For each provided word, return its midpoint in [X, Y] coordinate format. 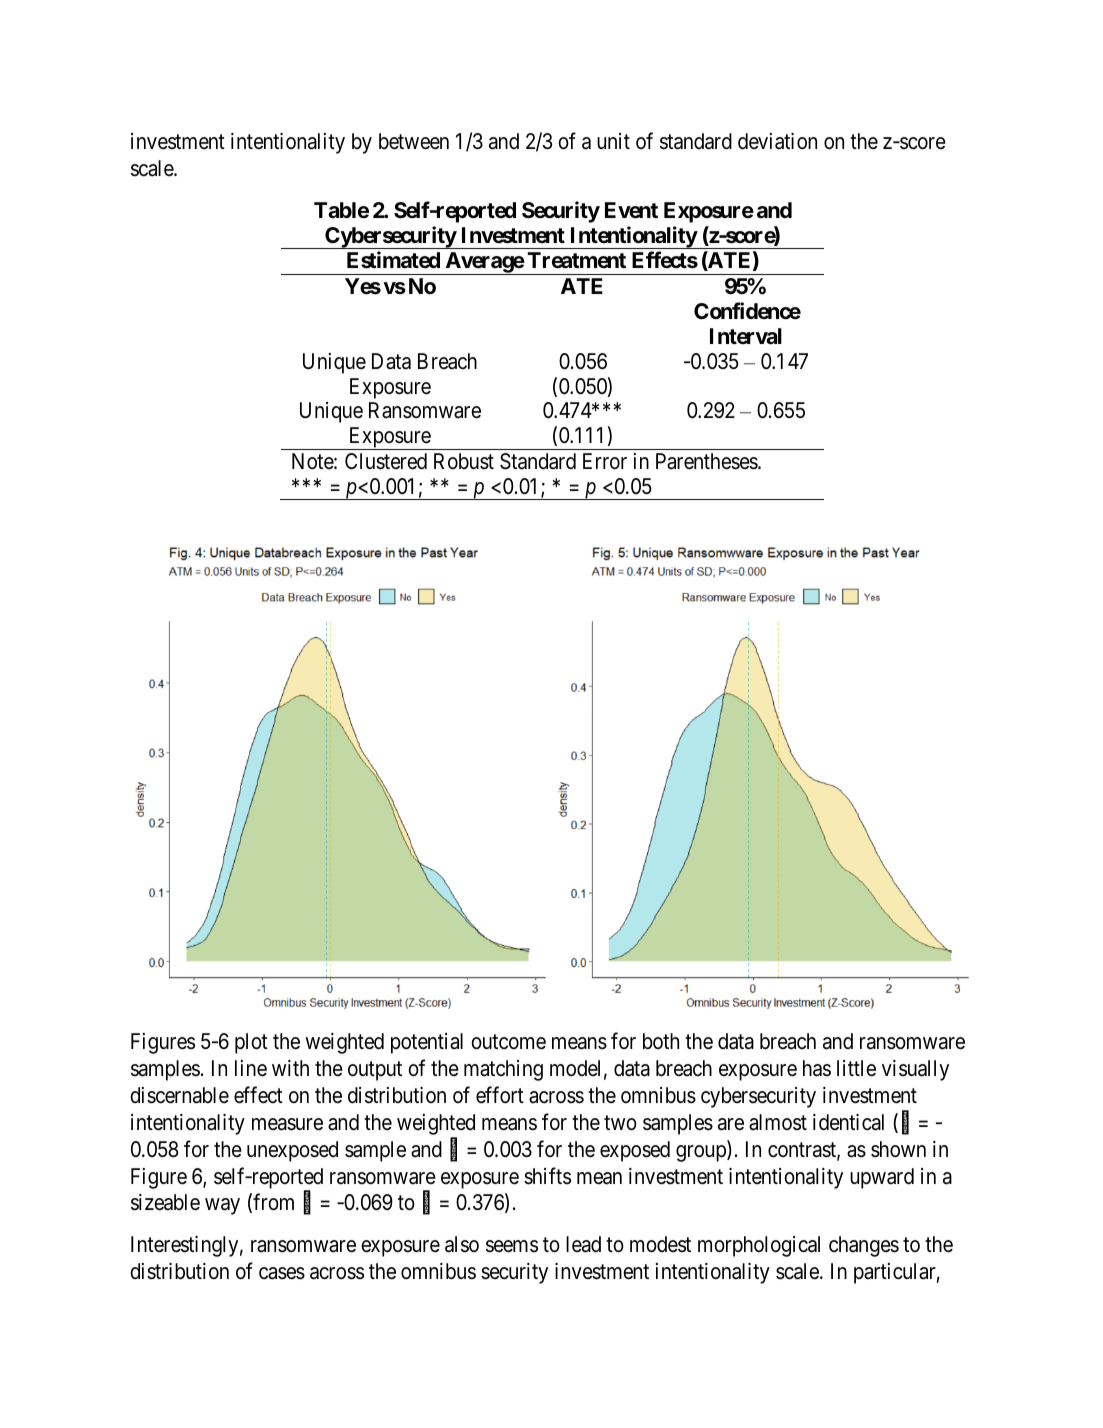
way [222, 1207]
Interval [746, 336]
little [856, 1068]
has [817, 1068]
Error [605, 461]
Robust [464, 461]
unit [613, 141]
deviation [777, 141]
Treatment [576, 260]
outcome [508, 1042]
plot [251, 1043]
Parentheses [707, 461]
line [251, 1068]
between [414, 141]
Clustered [386, 461]
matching [503, 1070]
